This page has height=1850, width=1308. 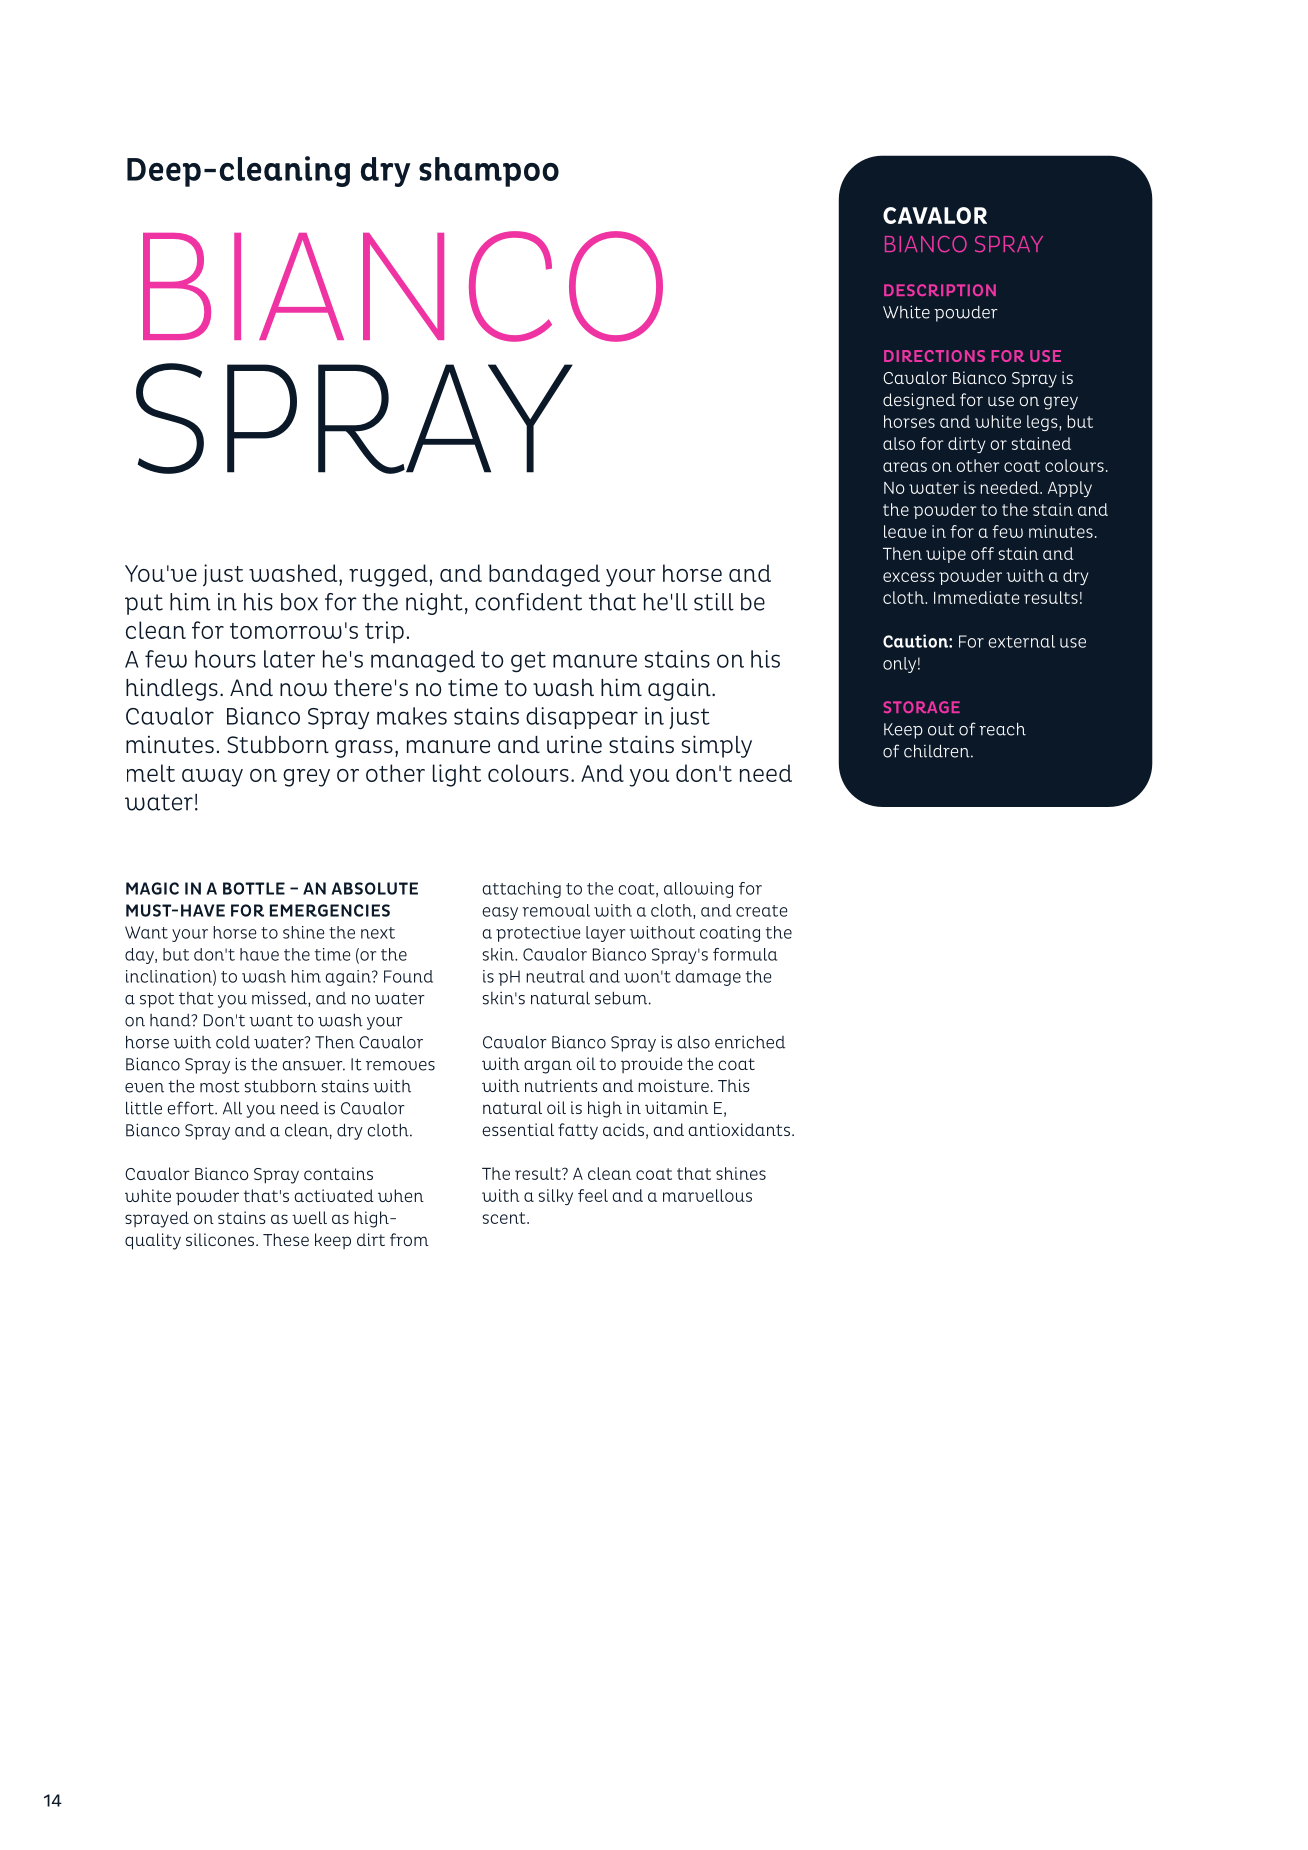 I want to click on DIRECTIONS, so click(x=934, y=356).
